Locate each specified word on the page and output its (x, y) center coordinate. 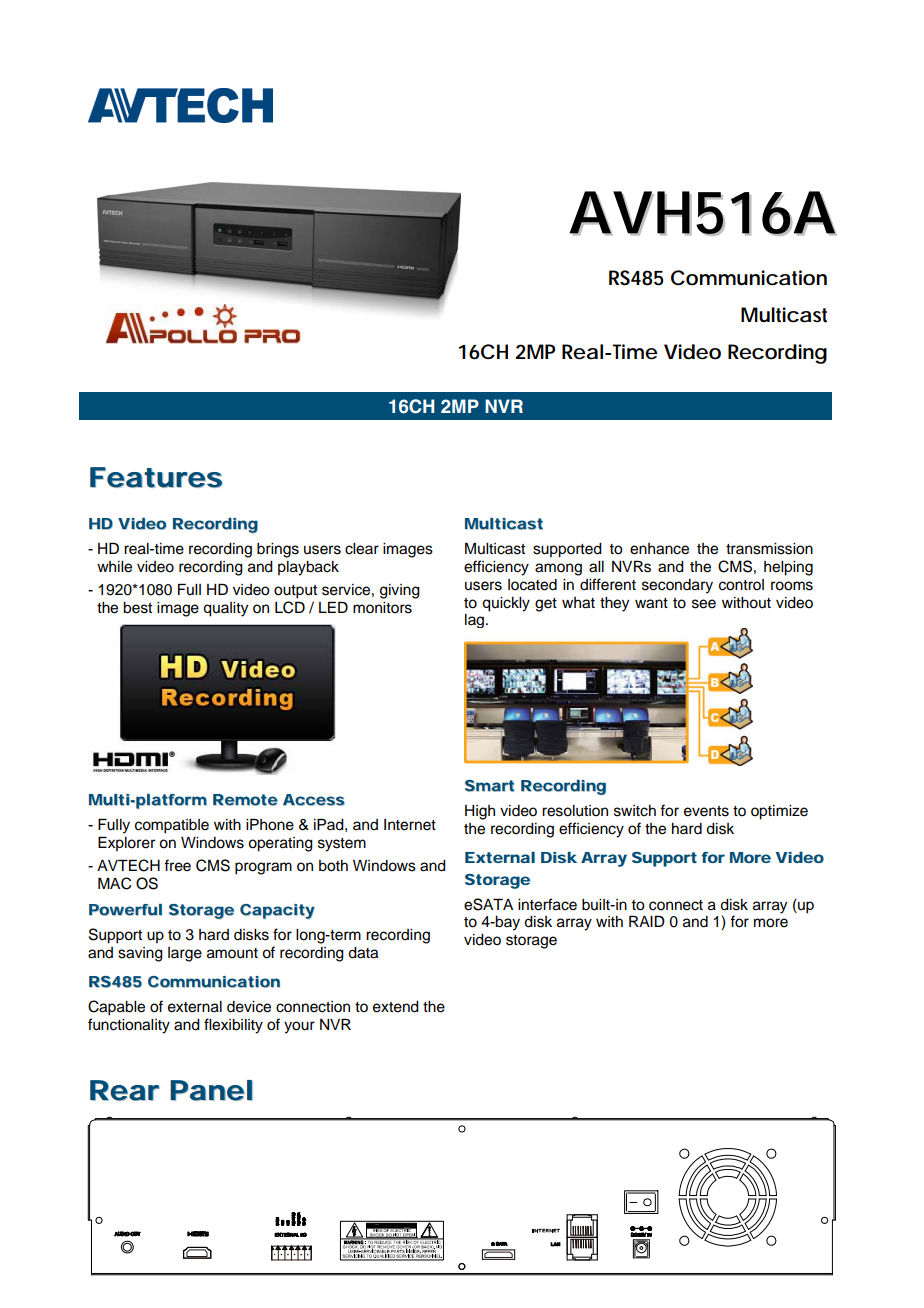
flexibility (233, 1026)
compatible (172, 826)
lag (476, 621)
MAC (114, 883)
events (706, 811)
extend (396, 1007)
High (480, 812)
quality (225, 609)
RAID (647, 921)
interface (547, 904)
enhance (659, 549)
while (114, 567)
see (704, 604)
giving (400, 591)
